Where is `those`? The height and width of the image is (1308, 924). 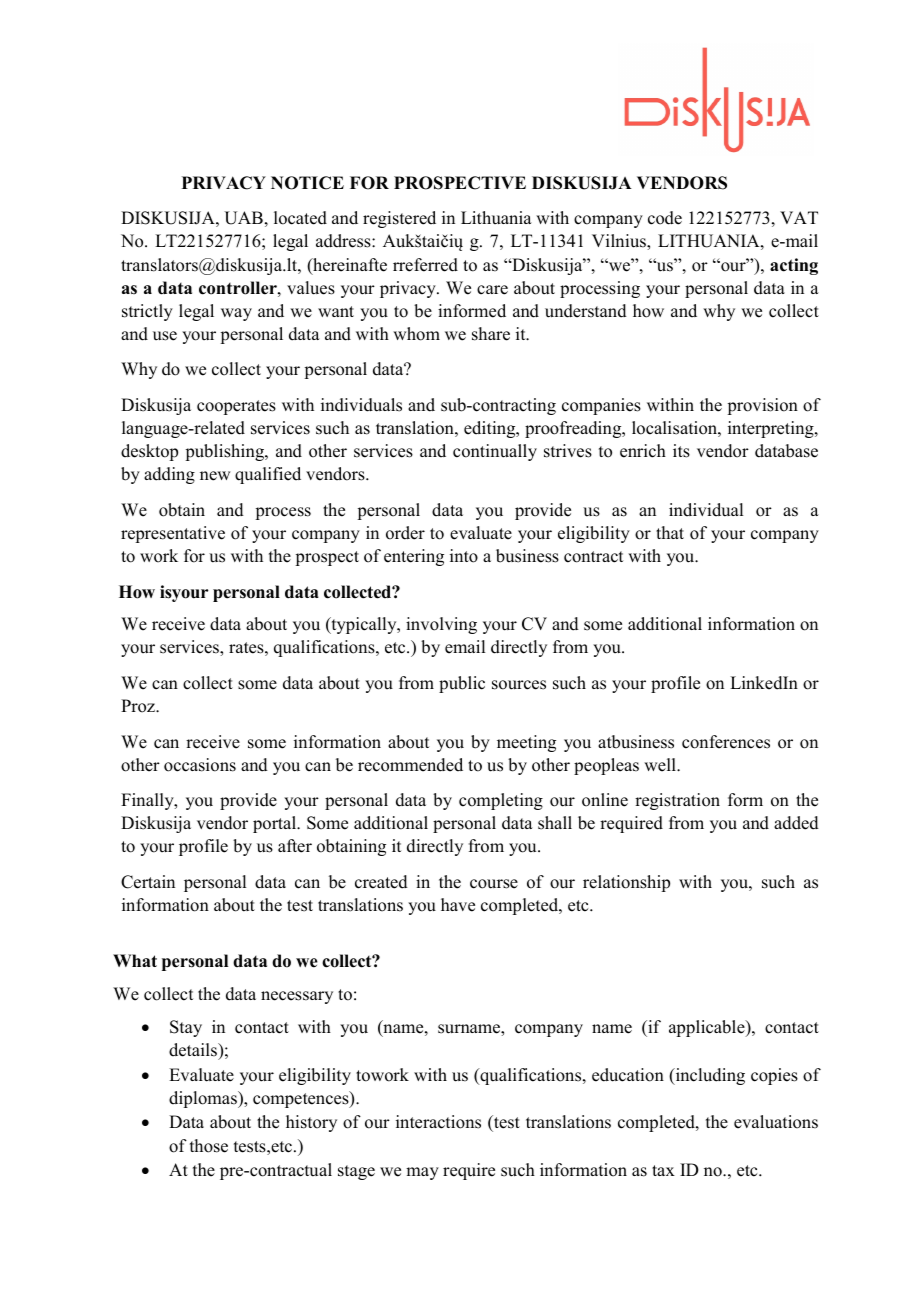 those is located at coordinates (209, 1146).
